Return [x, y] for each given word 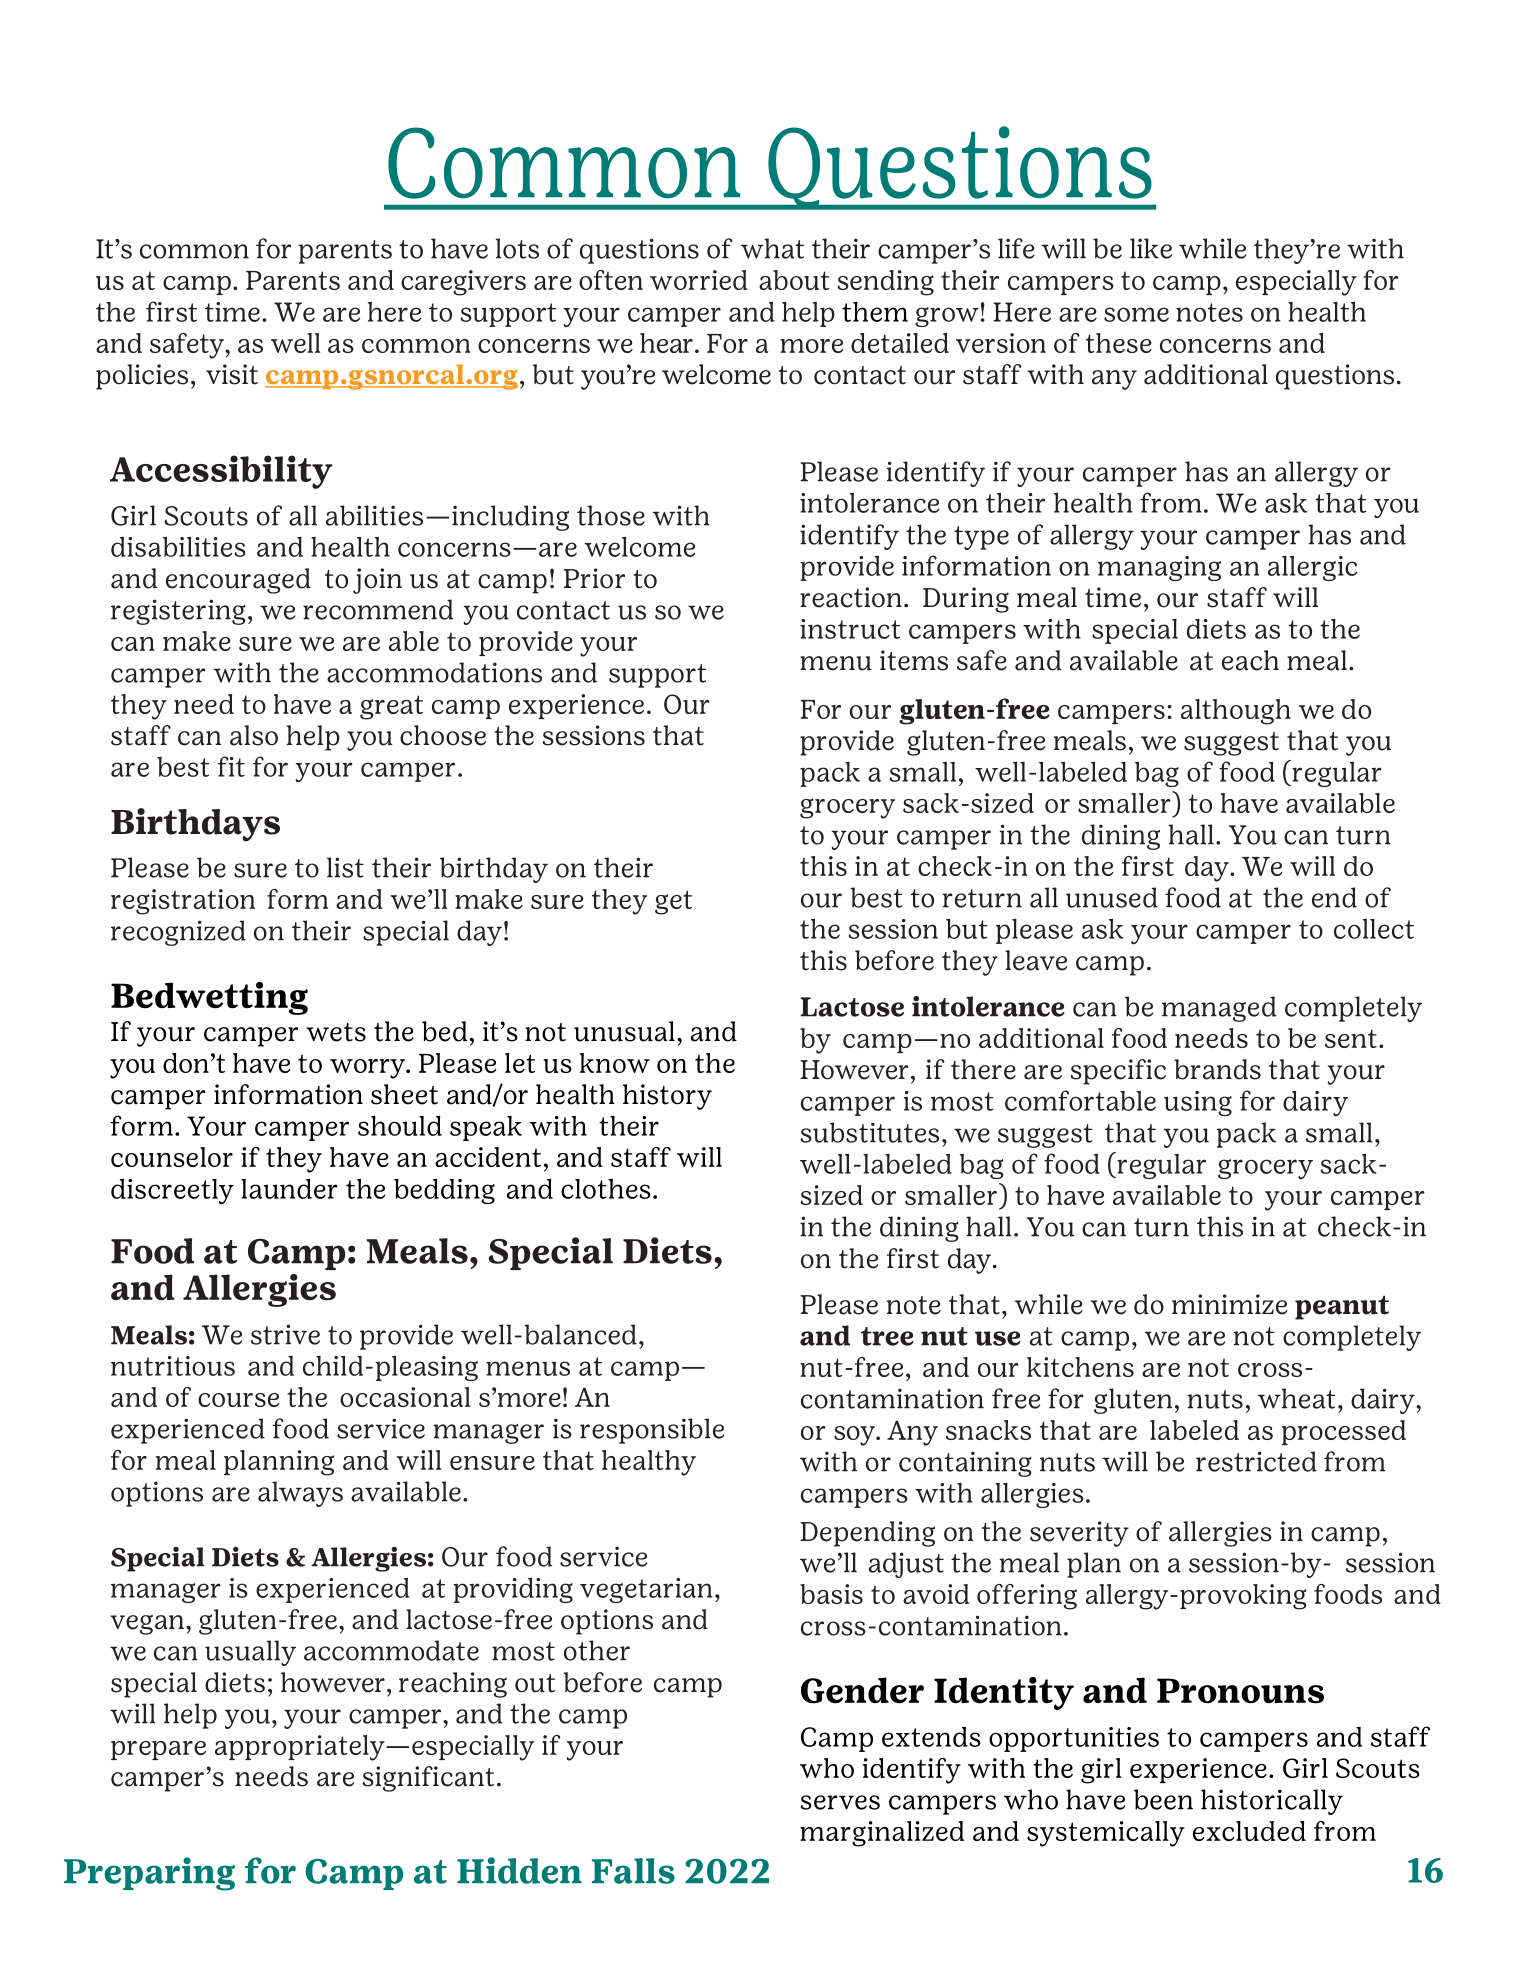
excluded [1249, 1831]
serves [840, 1802]
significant [428, 1779]
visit [232, 374]
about [794, 280]
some [1136, 314]
